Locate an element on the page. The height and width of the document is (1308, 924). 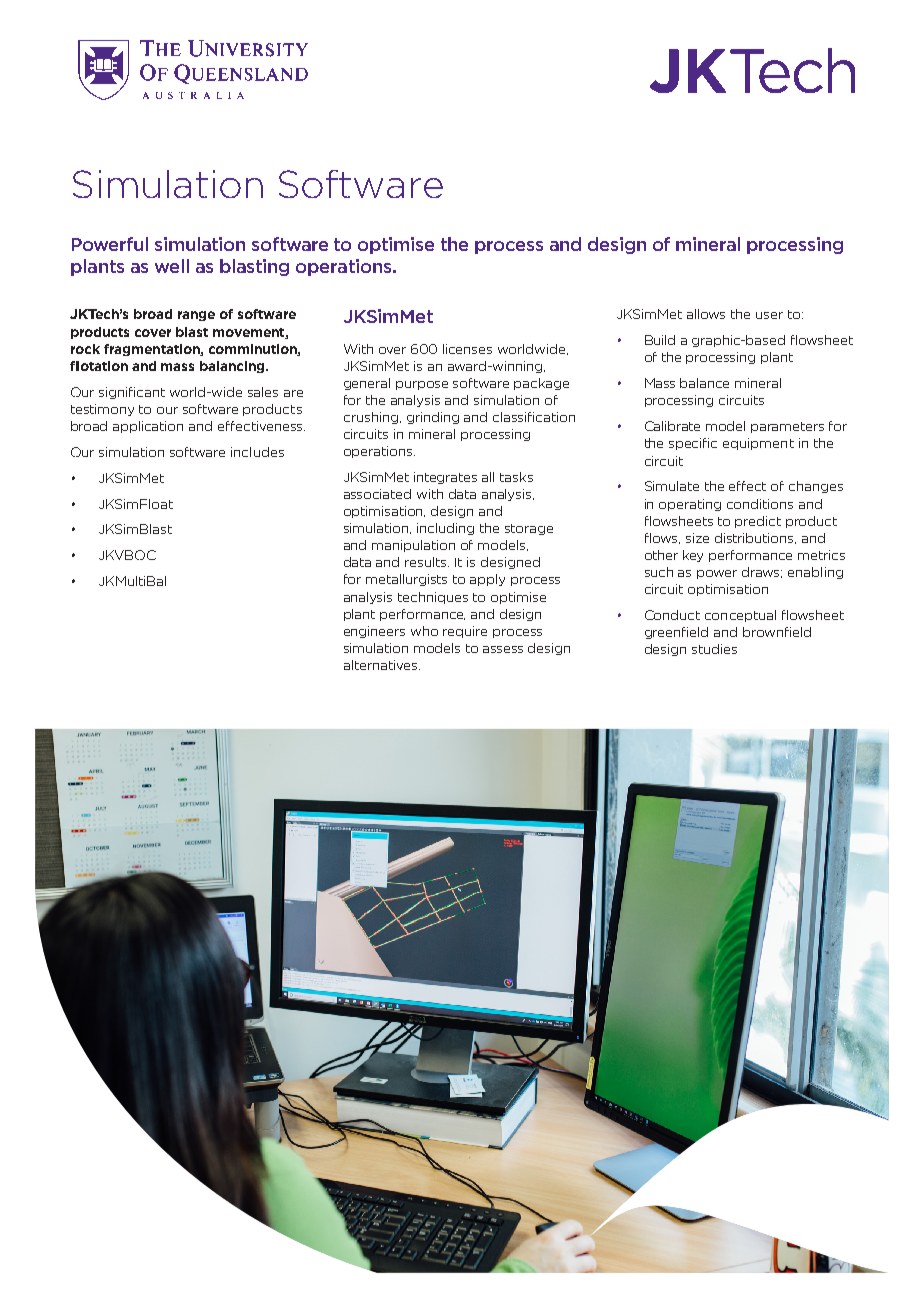
well is located at coordinates (172, 266).
